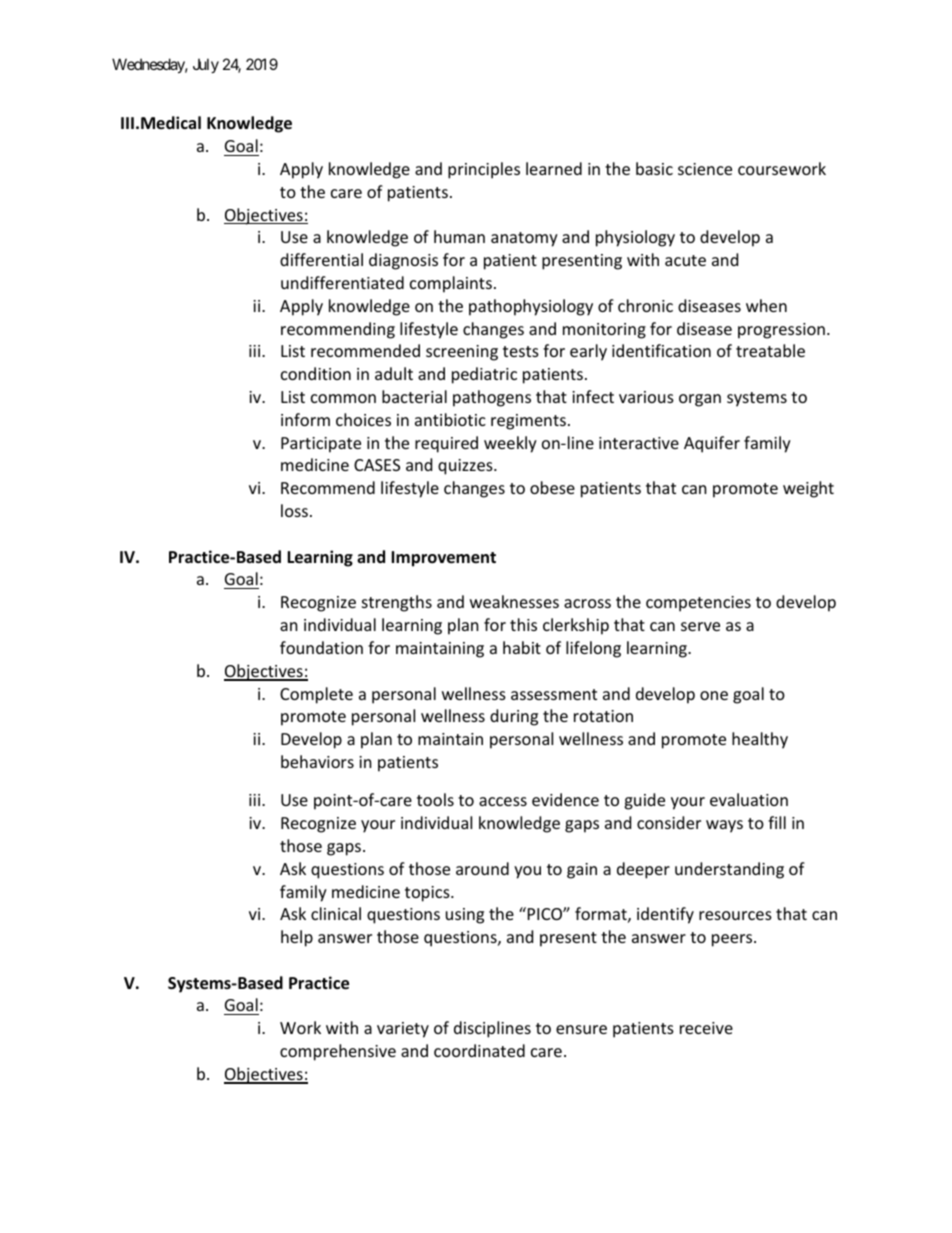 This document has width=952, height=1233. I want to click on science, so click(705, 169).
